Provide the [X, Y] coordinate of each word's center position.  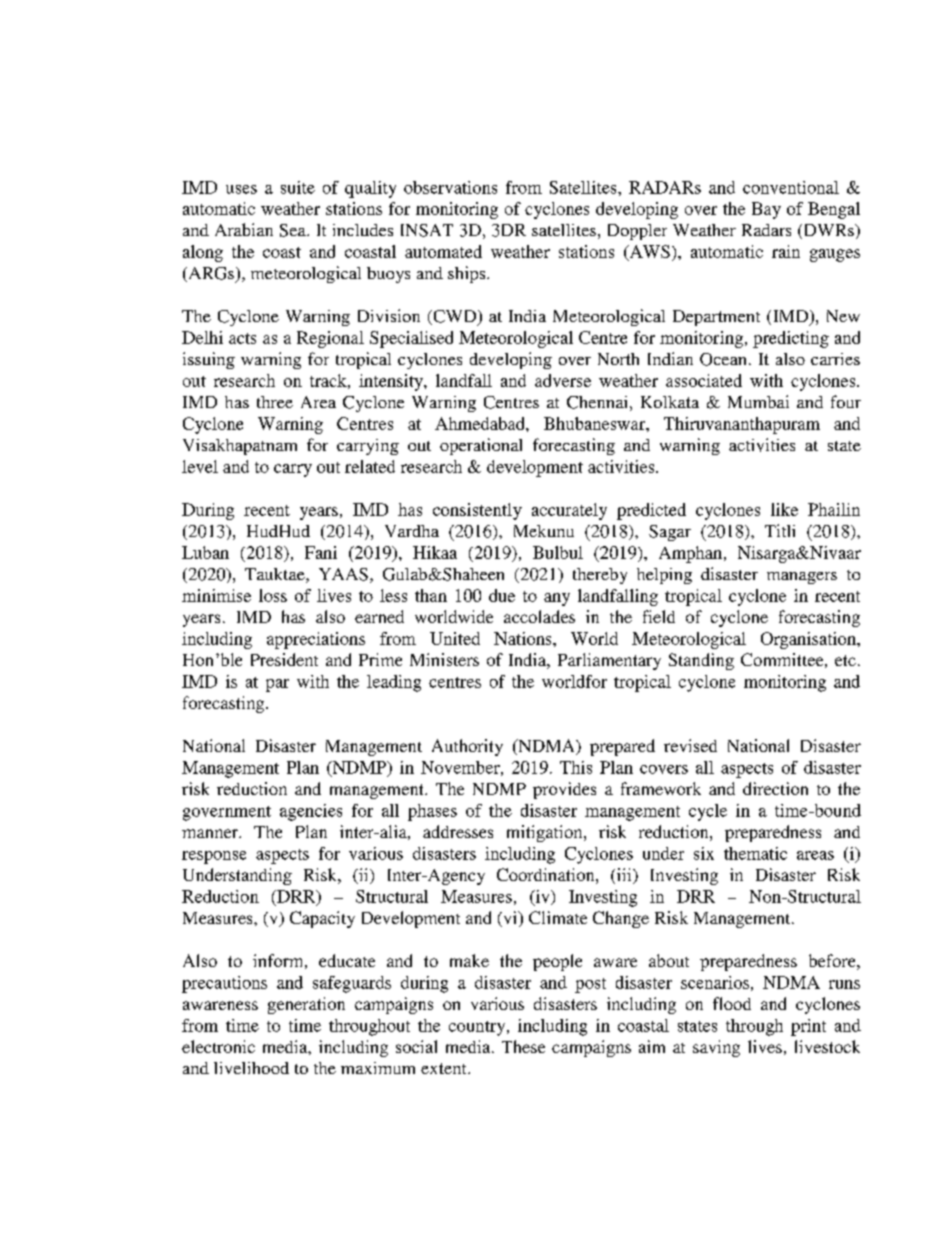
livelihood [251, 1068]
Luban [205, 552]
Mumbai [758, 401]
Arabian [244, 229]
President [284, 659]
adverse [563, 380]
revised [690, 745]
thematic [755, 853]
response [214, 857]
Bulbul [558, 552]
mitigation [546, 833]
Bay [766, 210]
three [275, 402]
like [784, 509]
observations [450, 187]
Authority [467, 747]
